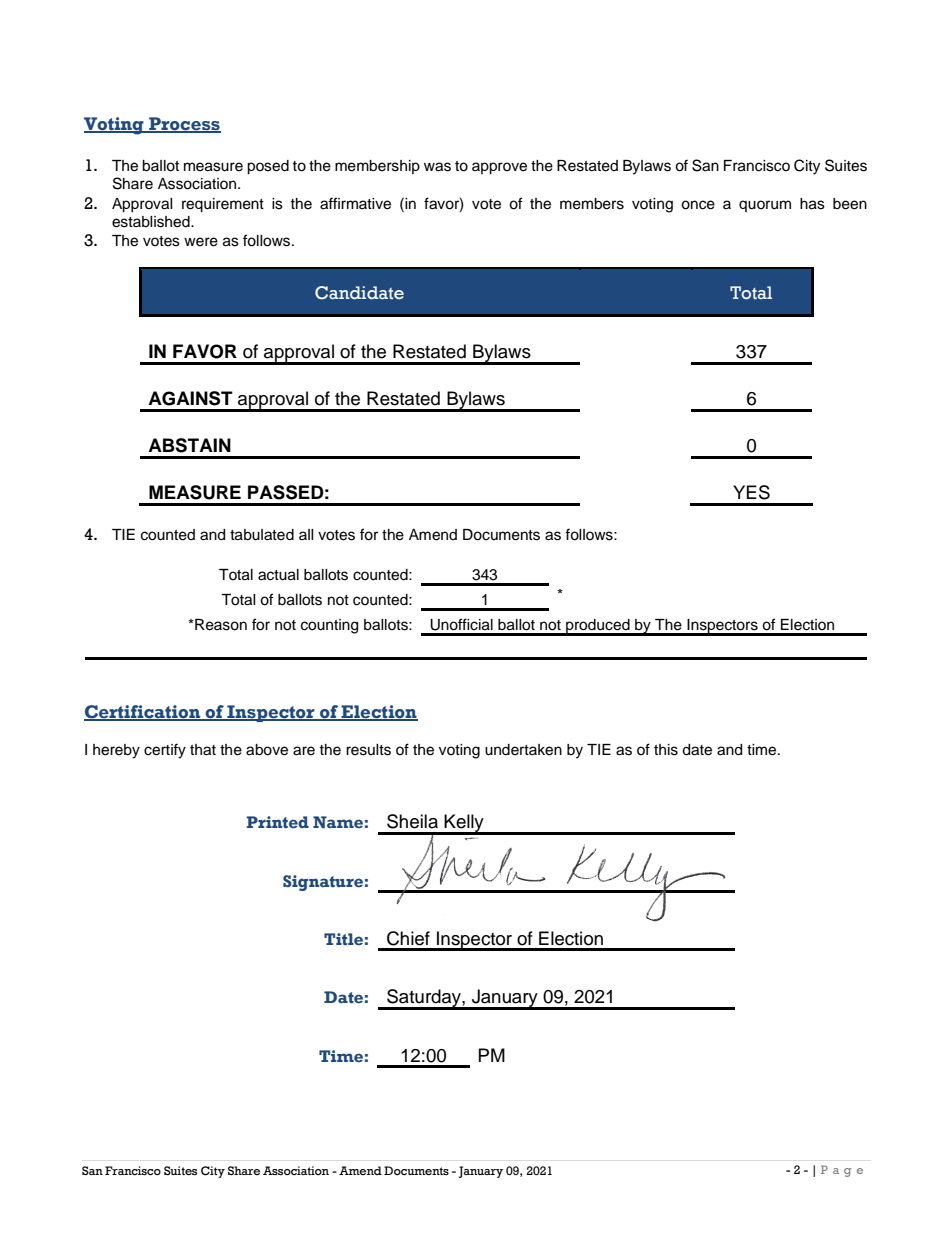  Describe the element at coordinates (499, 168) in the page. I see `approve` at that location.
